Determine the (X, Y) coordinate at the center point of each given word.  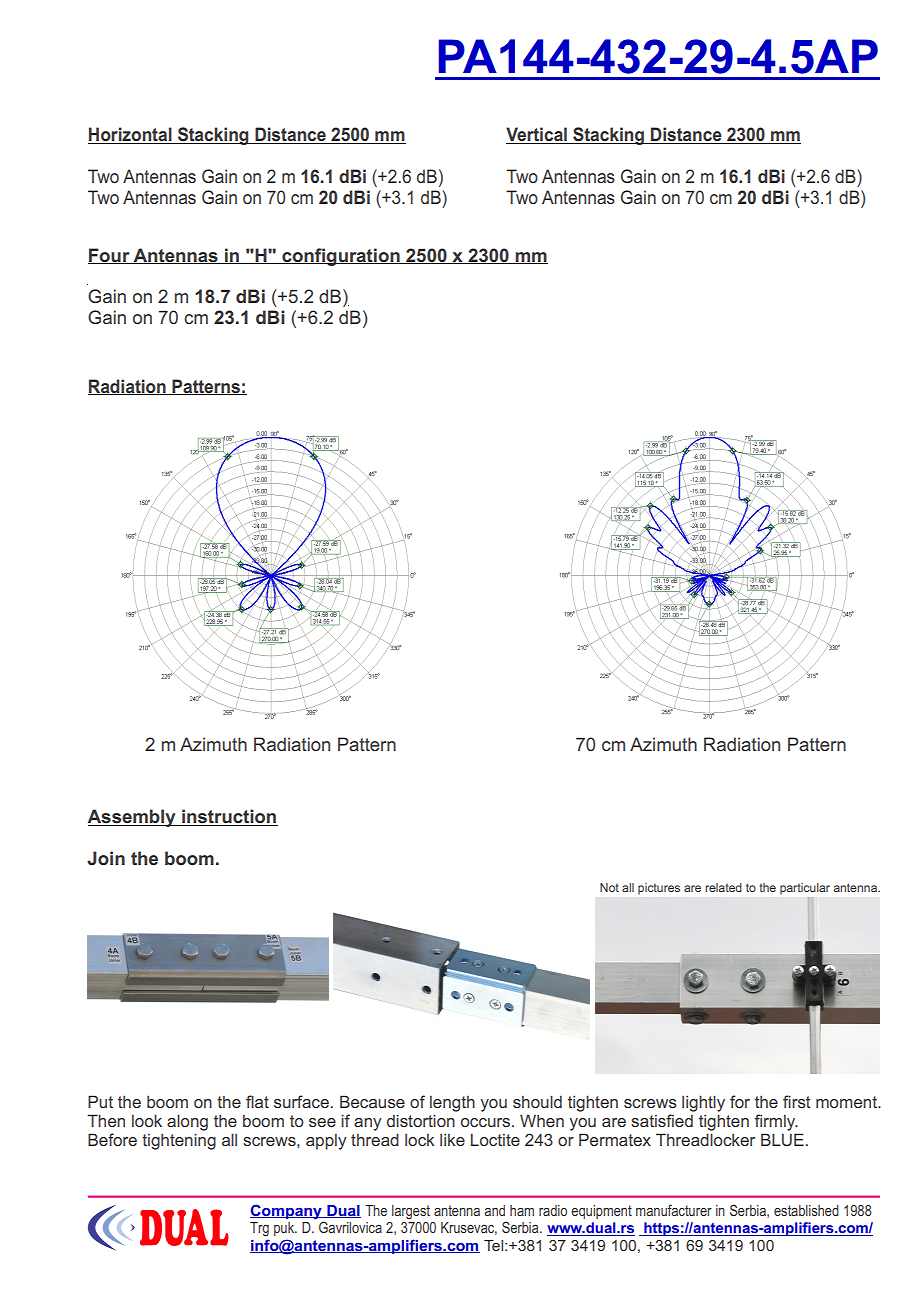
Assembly (132, 818)
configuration (341, 257)
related (723, 887)
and (494, 1210)
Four (110, 256)
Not (609, 887)
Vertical (537, 135)
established (806, 1210)
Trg (259, 1229)
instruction (229, 817)
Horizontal (131, 135)
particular (805, 889)
